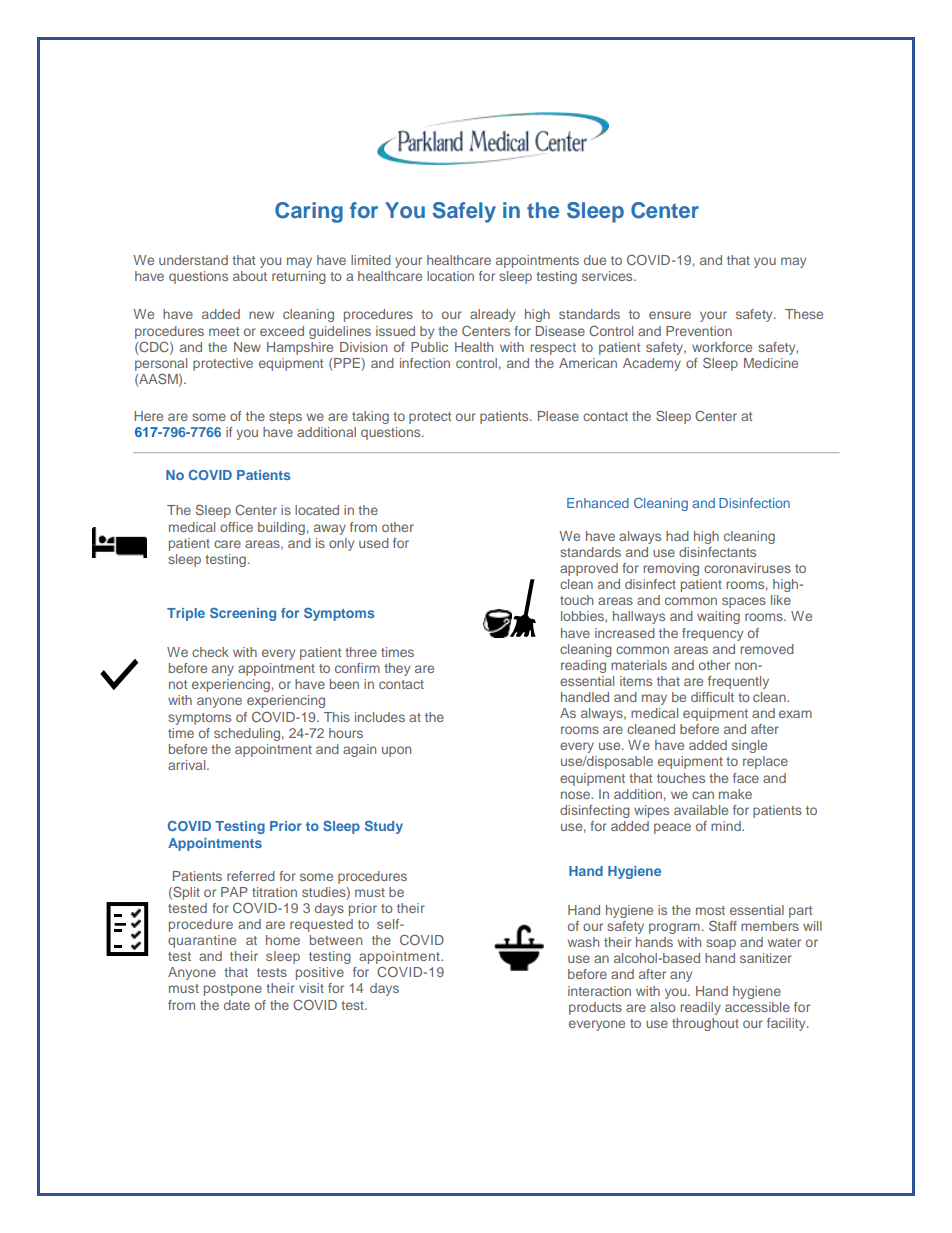 Image resolution: width=952 pixels, height=1233 pixels. What do you see at coordinates (285, 418) in the image?
I see `steps` at bounding box center [285, 418].
